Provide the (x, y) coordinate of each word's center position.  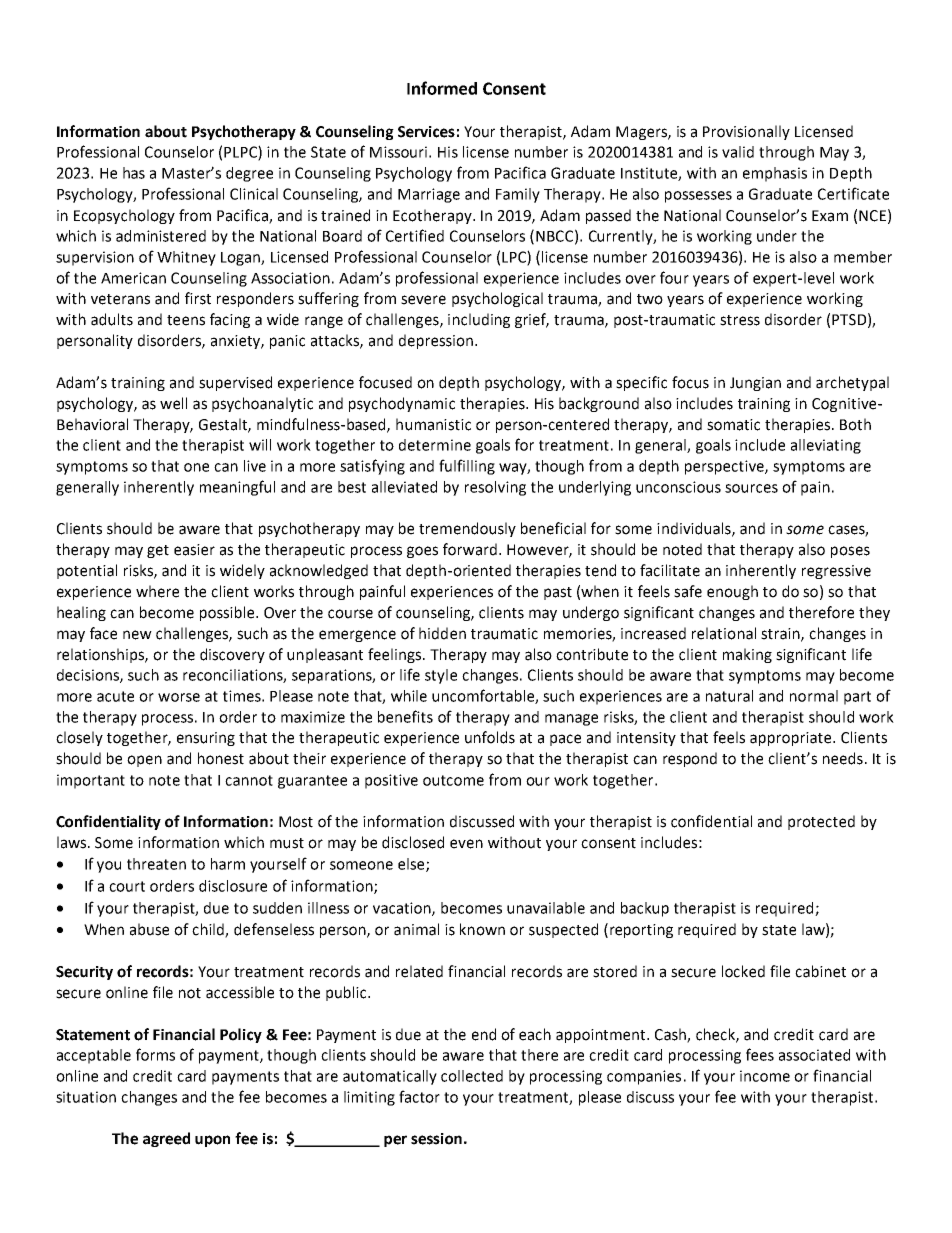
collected (472, 1076)
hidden (442, 633)
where (157, 591)
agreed (166, 1139)
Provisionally (746, 132)
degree (249, 174)
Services (426, 132)
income (765, 1076)
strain (781, 634)
